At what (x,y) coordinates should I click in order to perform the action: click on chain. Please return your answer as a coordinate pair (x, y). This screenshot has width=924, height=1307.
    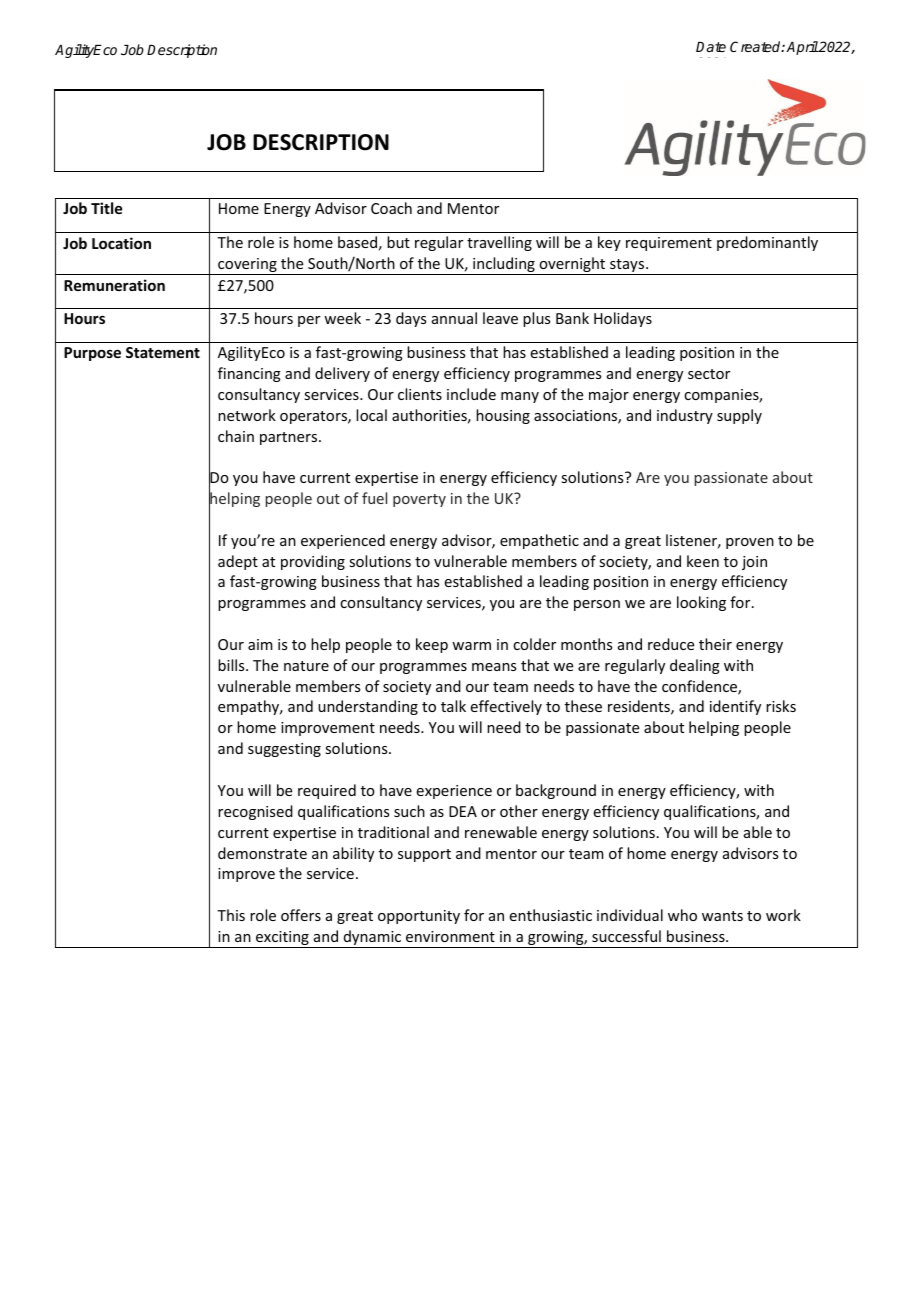
    Looking at the image, I should click on (236, 436).
